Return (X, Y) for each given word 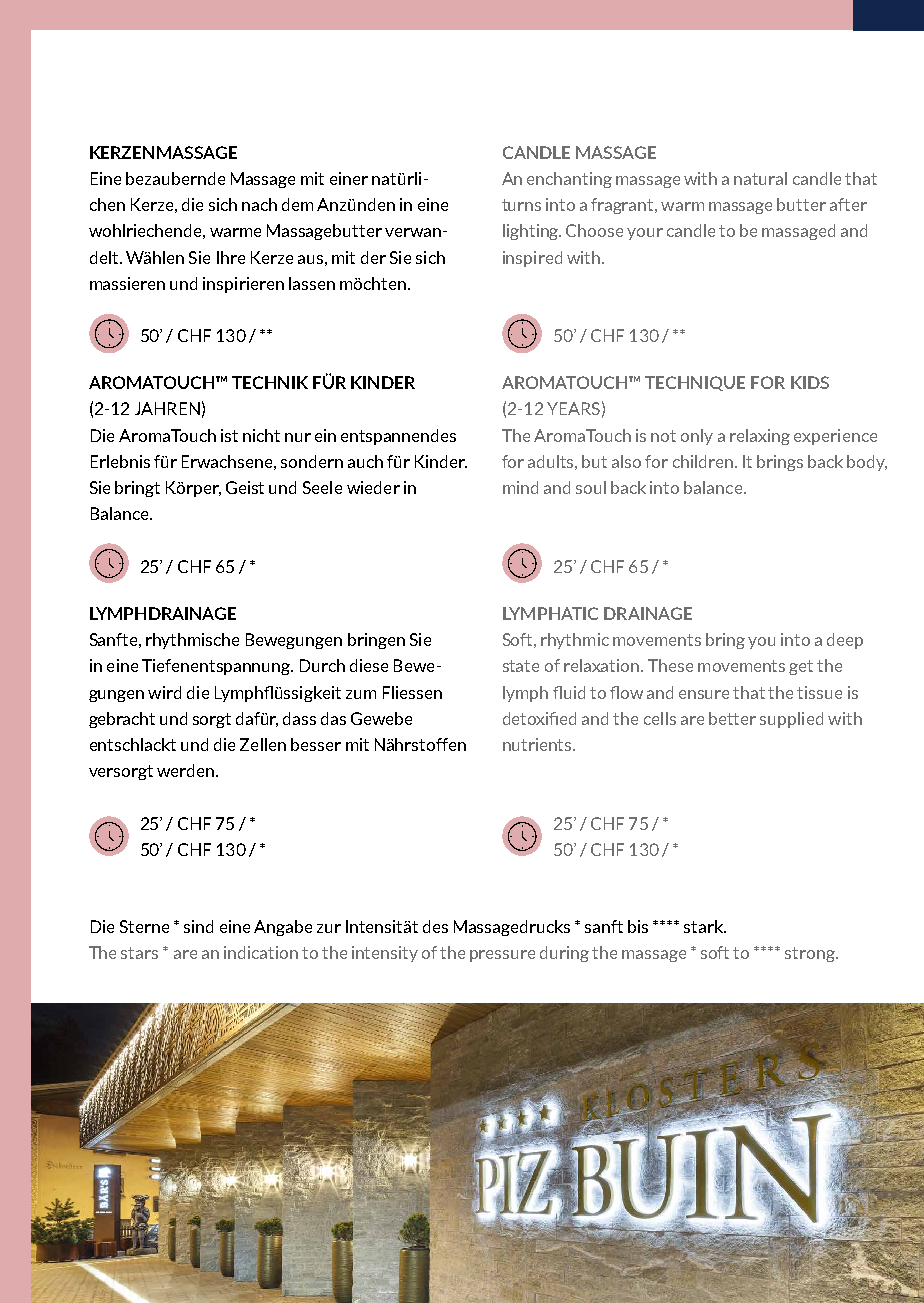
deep (845, 641)
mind (520, 487)
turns (521, 205)
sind (198, 926)
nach (259, 204)
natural (760, 178)
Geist (245, 487)
